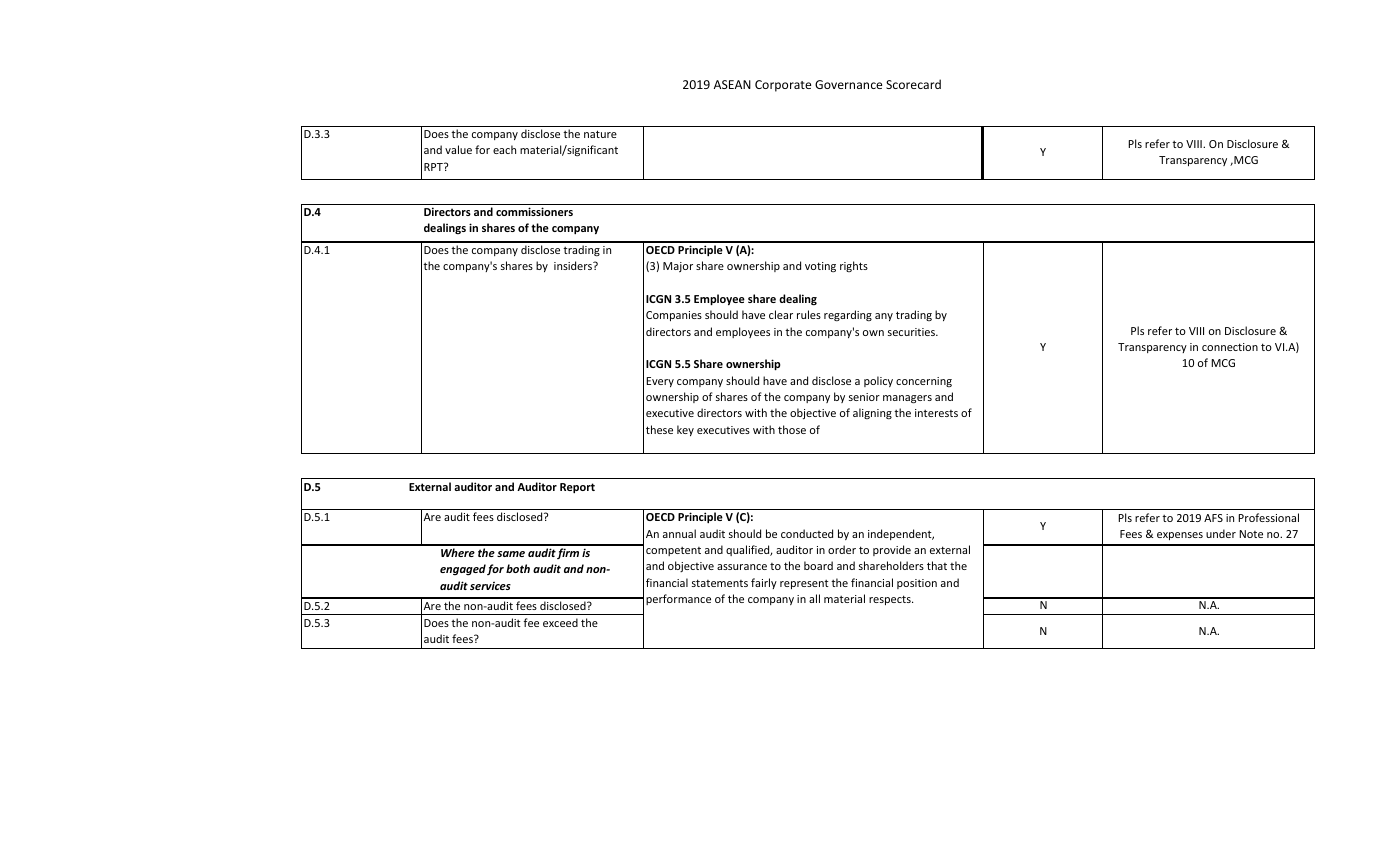  I want to click on those, so click(792, 429).
